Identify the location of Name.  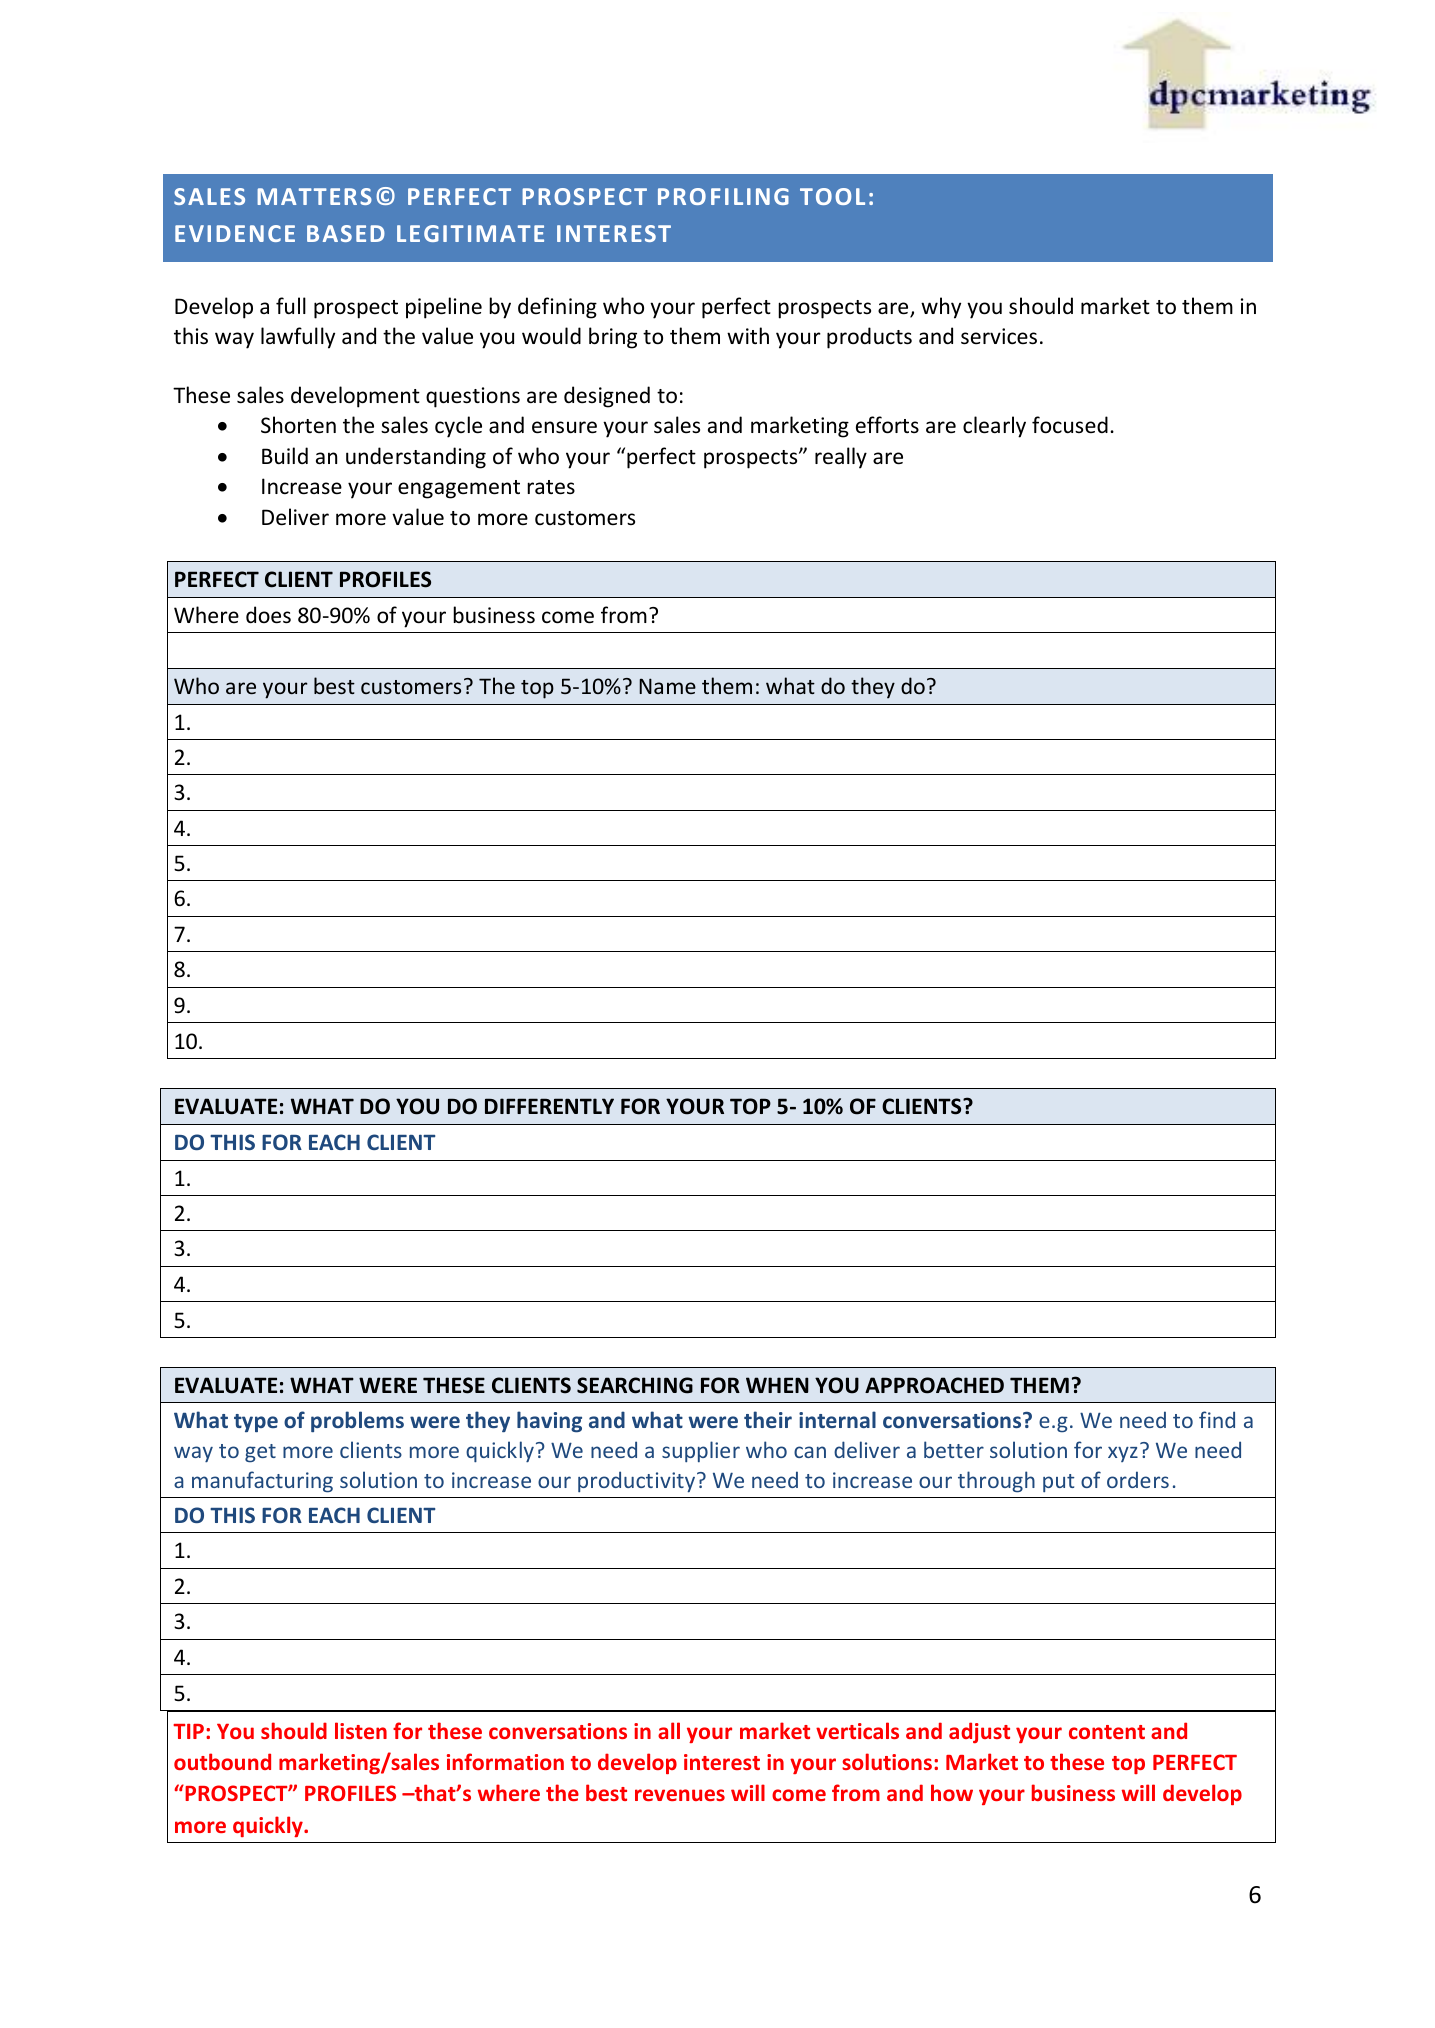
(667, 686).
